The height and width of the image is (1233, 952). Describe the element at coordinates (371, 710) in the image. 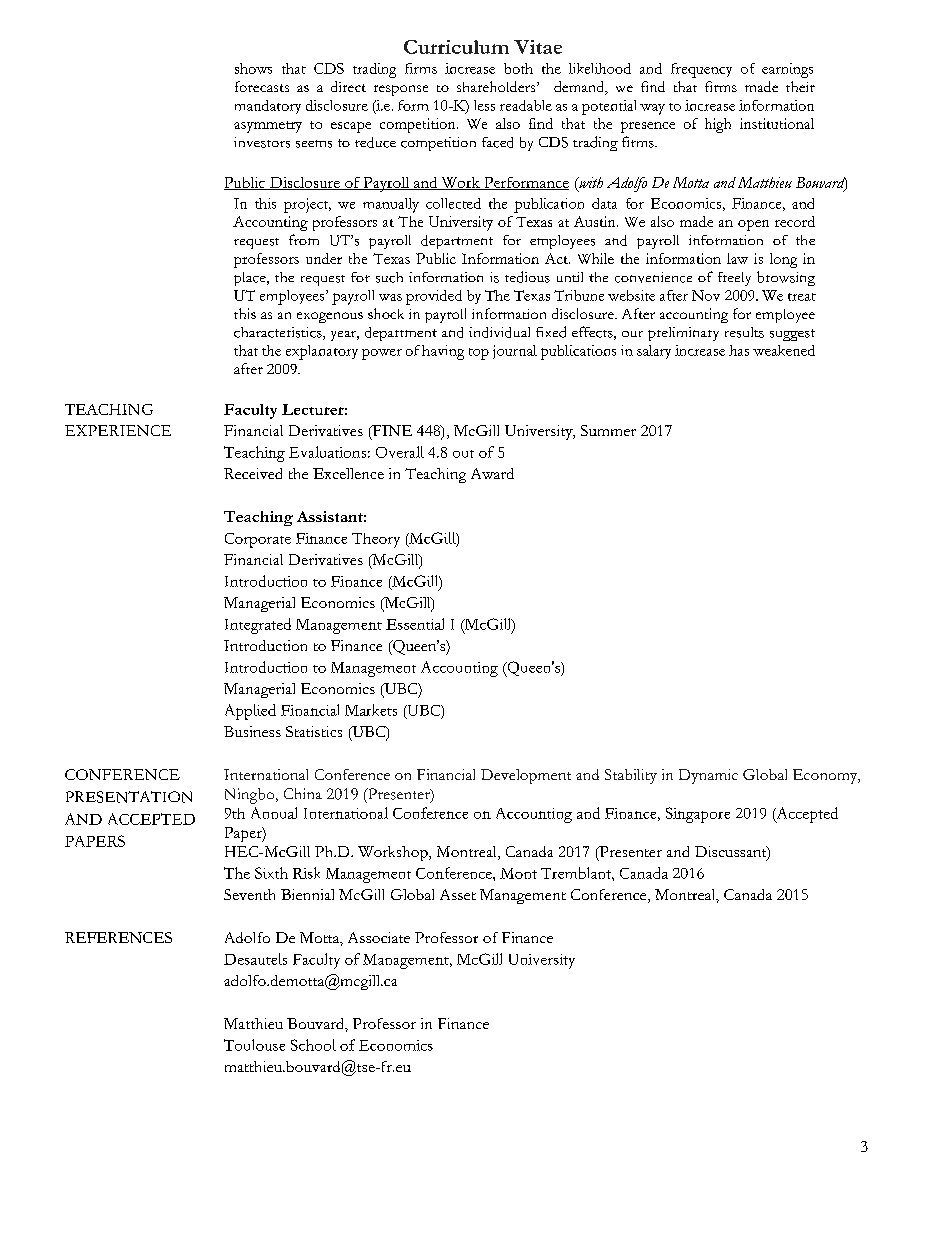

I see `Markets` at that location.
